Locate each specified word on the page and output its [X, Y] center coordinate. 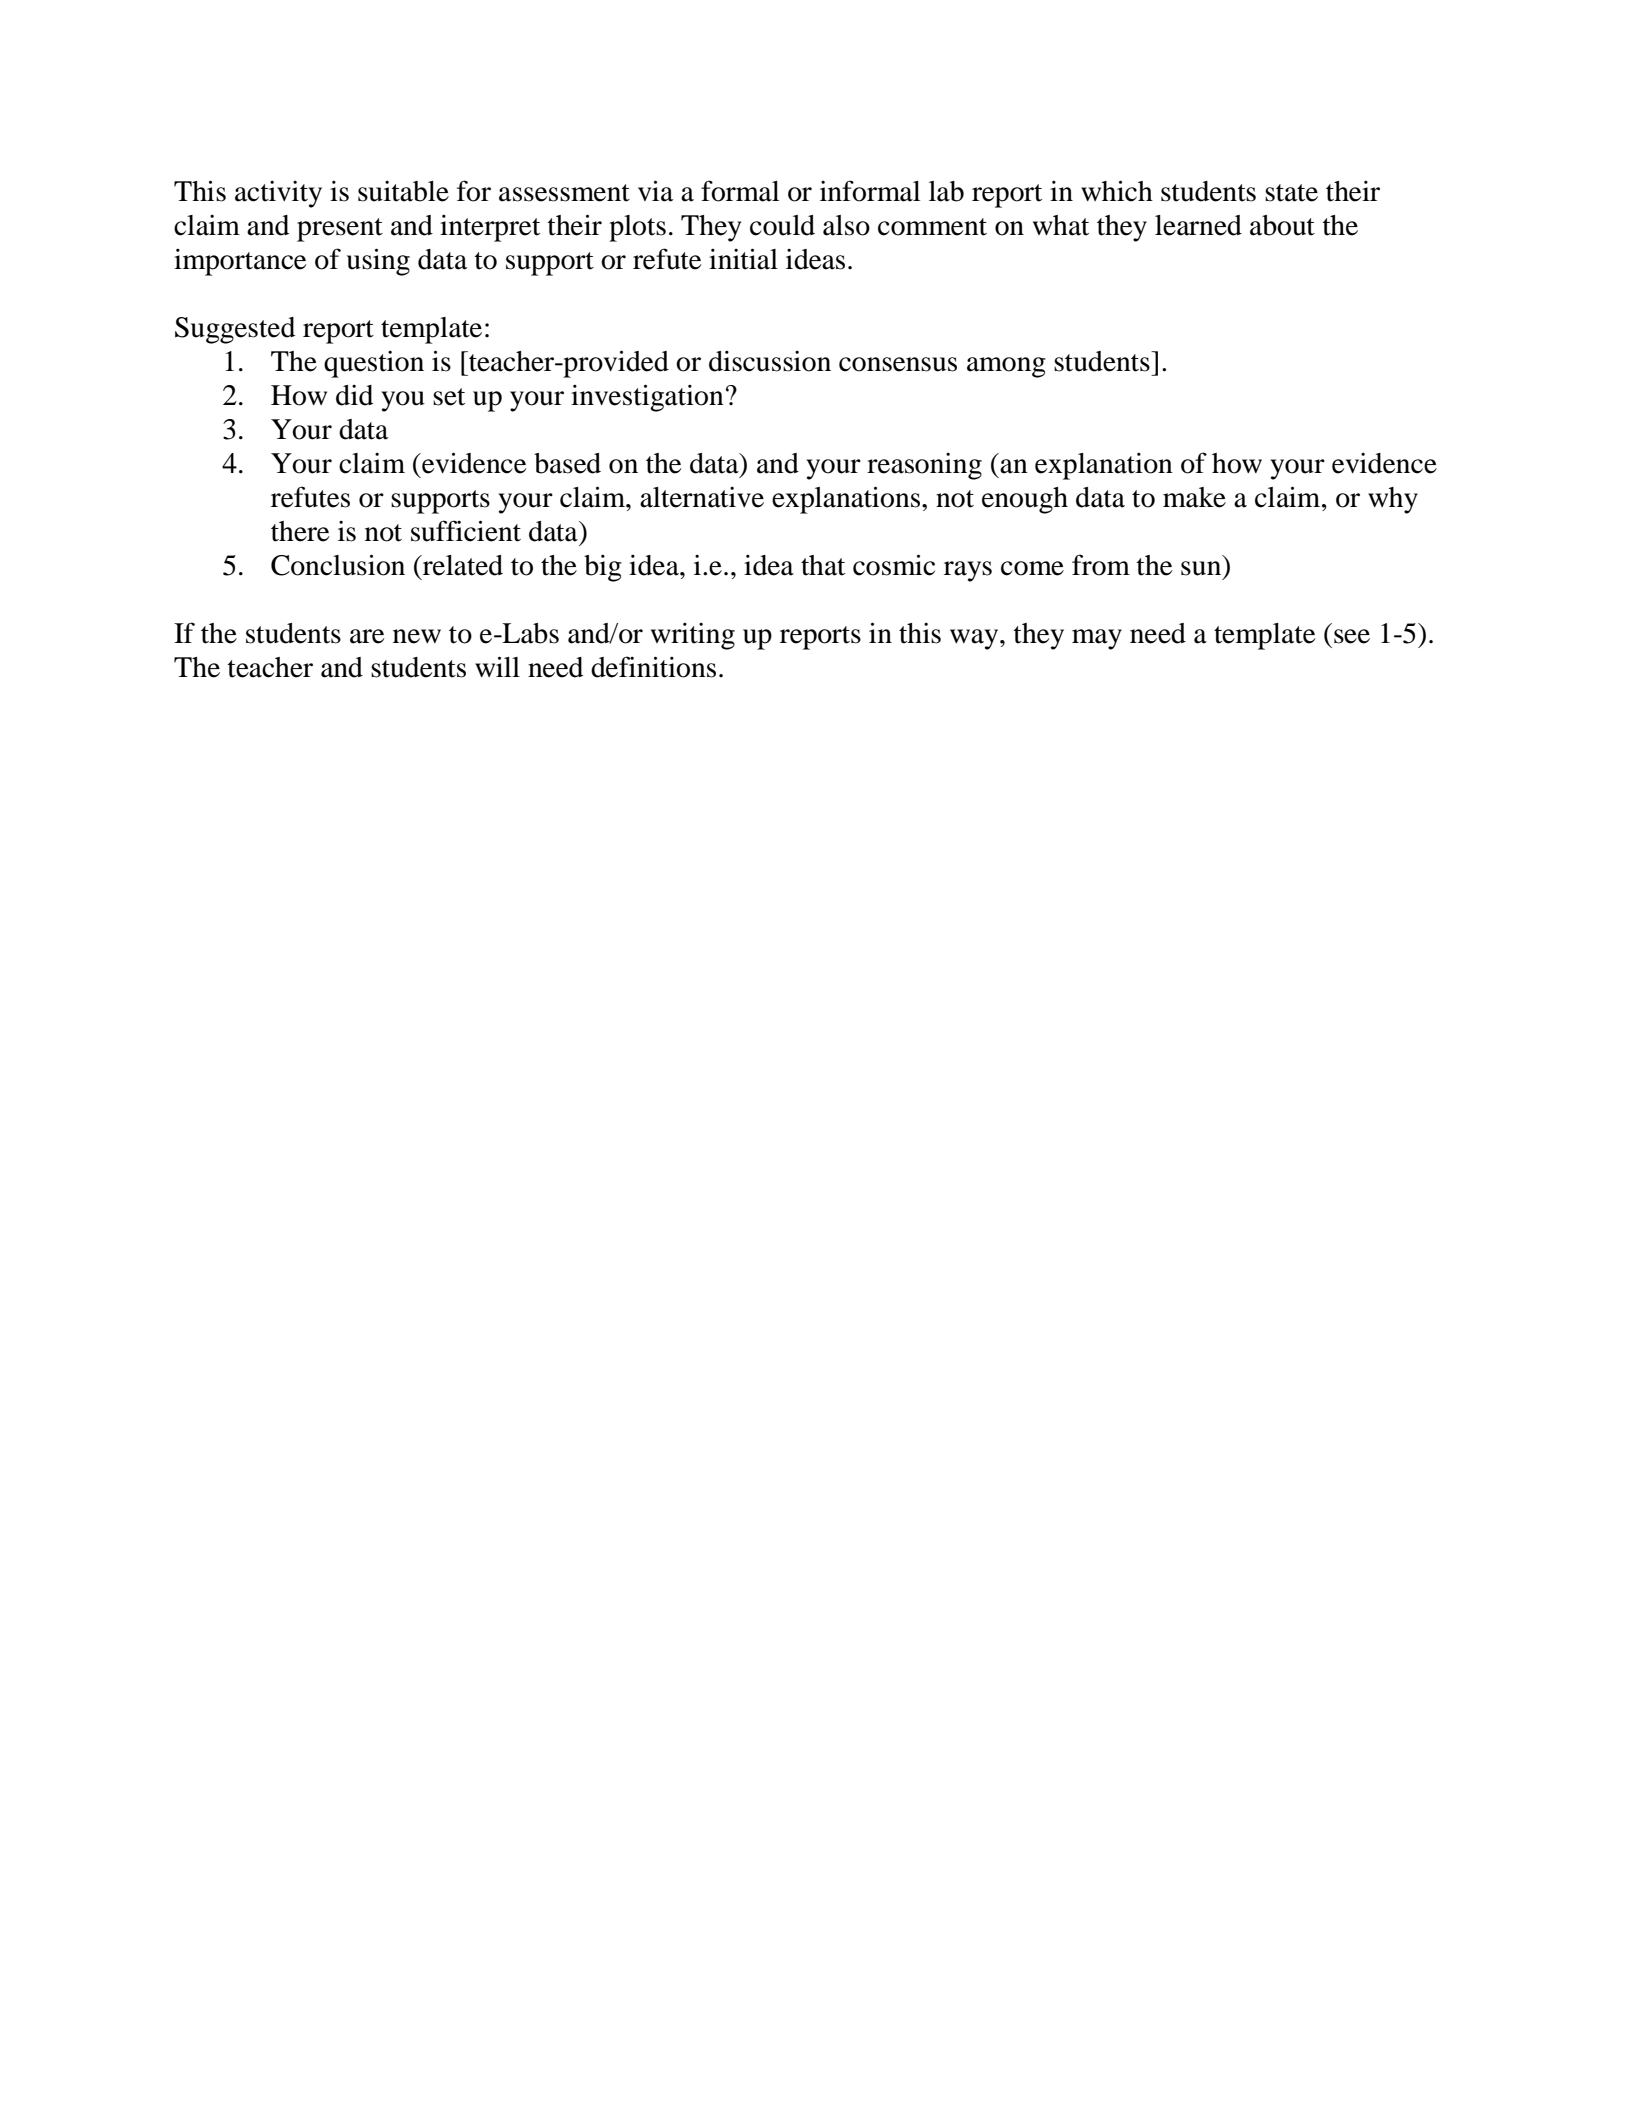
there [300, 531]
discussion [770, 361]
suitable [403, 191]
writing [693, 636]
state [1291, 193]
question [374, 364]
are [367, 636]
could [782, 225]
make [1194, 497]
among [1006, 367]
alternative [702, 497]
